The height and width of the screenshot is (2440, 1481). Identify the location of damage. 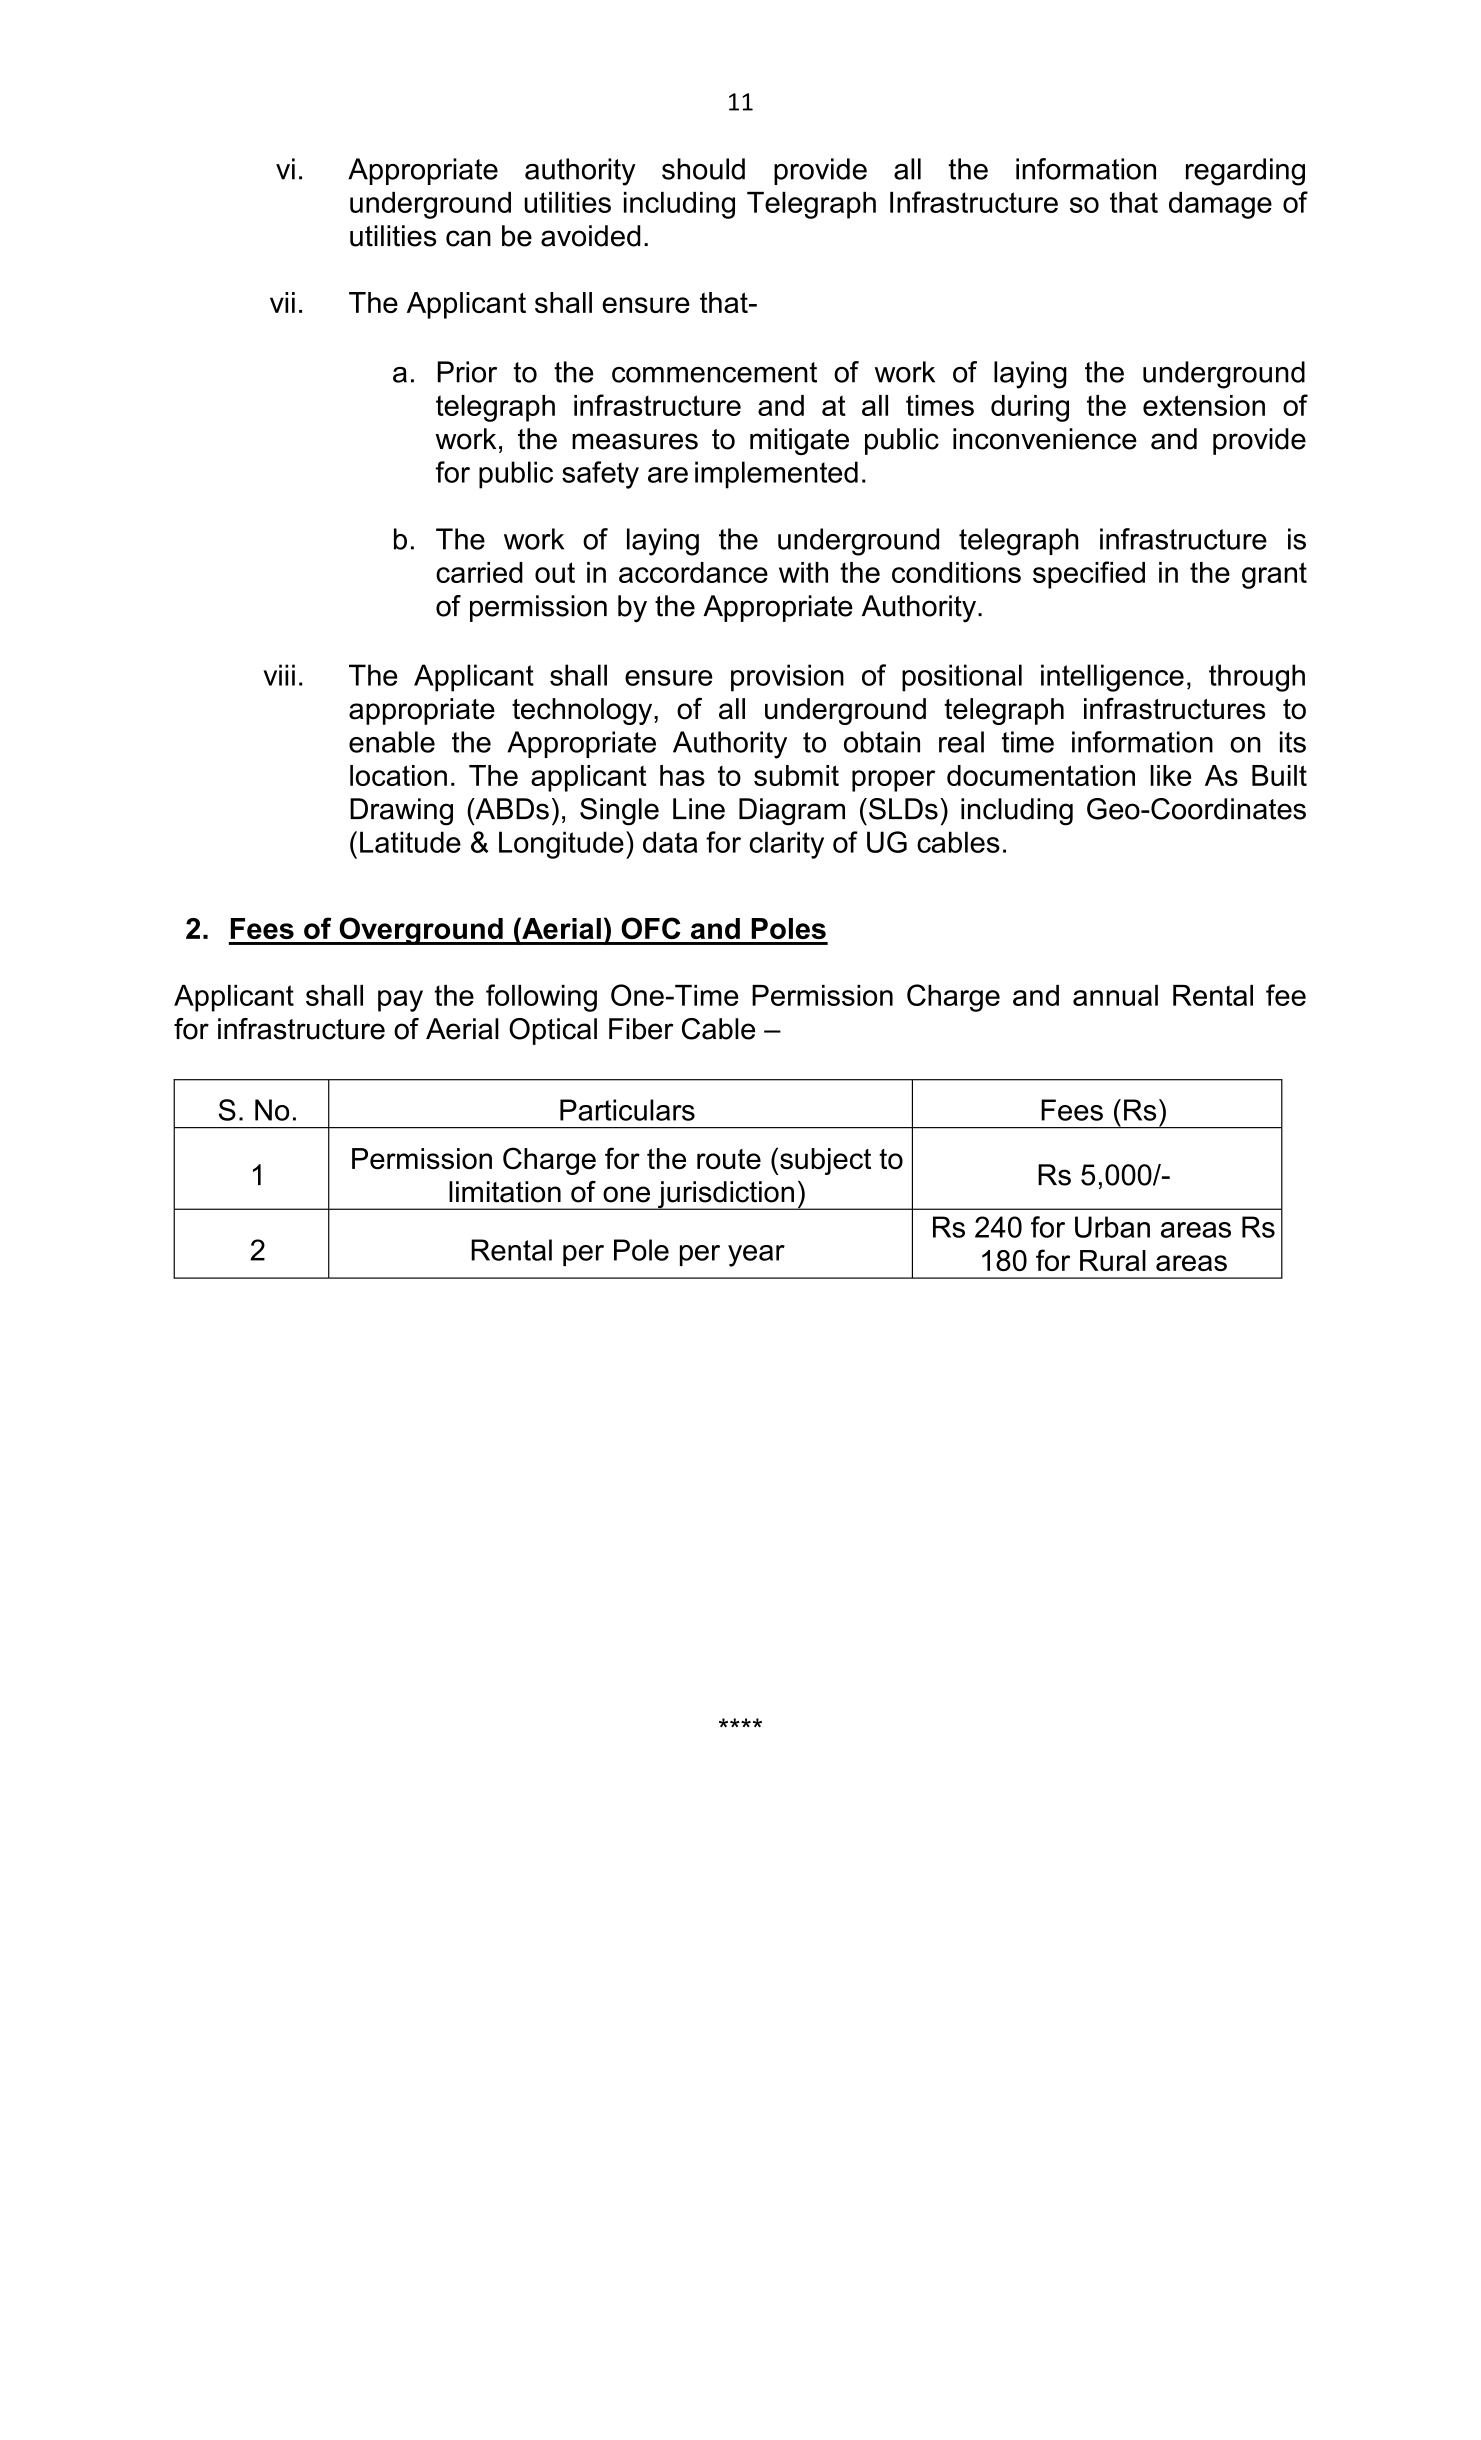
(1220, 205).
